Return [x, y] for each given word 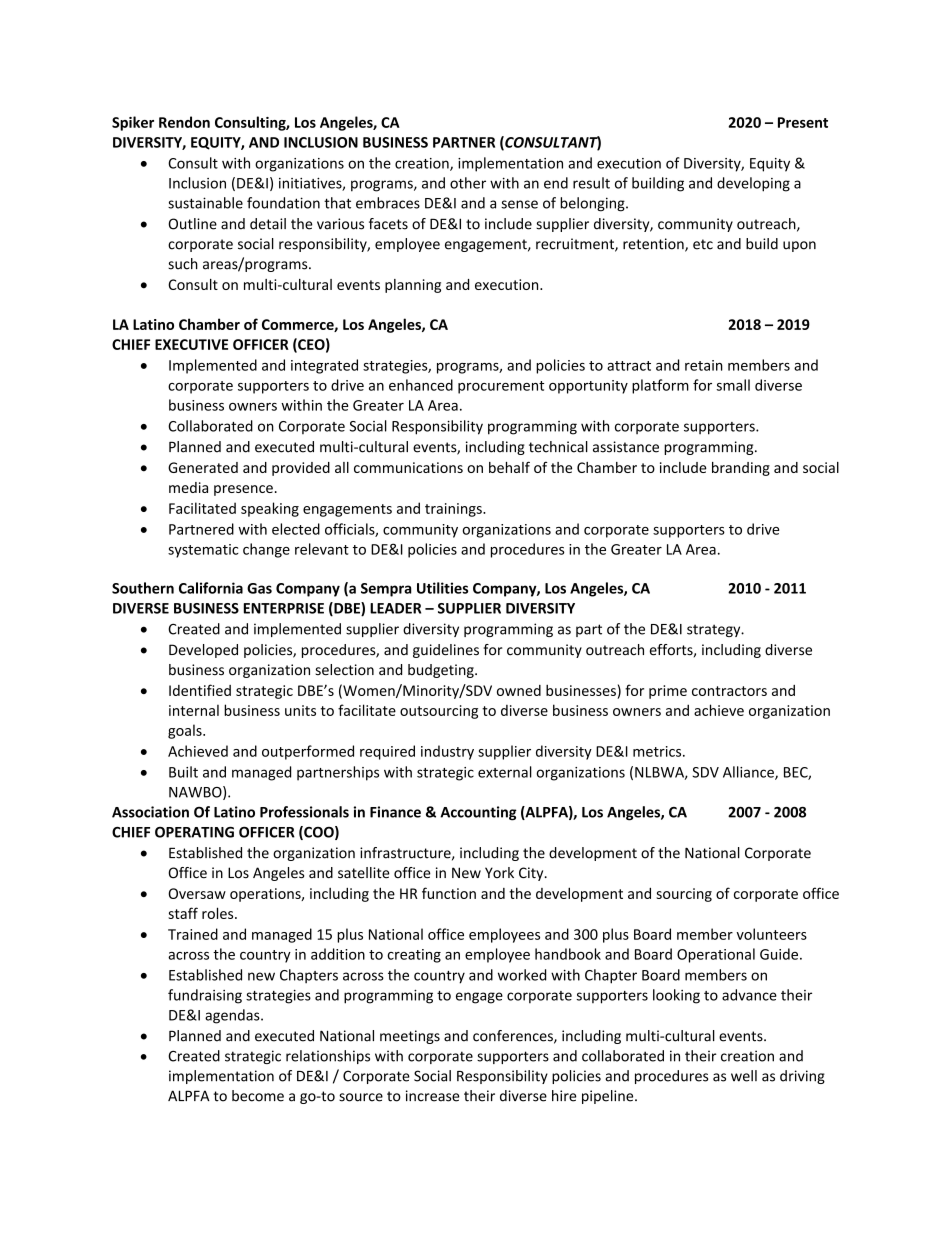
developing [753, 184]
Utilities [442, 588]
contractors [729, 691]
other [468, 183]
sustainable [205, 203]
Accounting [478, 813]
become [258, 1096]
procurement [501, 387]
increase [433, 1096]
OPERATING [194, 832]
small [733, 385]
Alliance [749, 773]
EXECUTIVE [191, 344]
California [211, 588]
